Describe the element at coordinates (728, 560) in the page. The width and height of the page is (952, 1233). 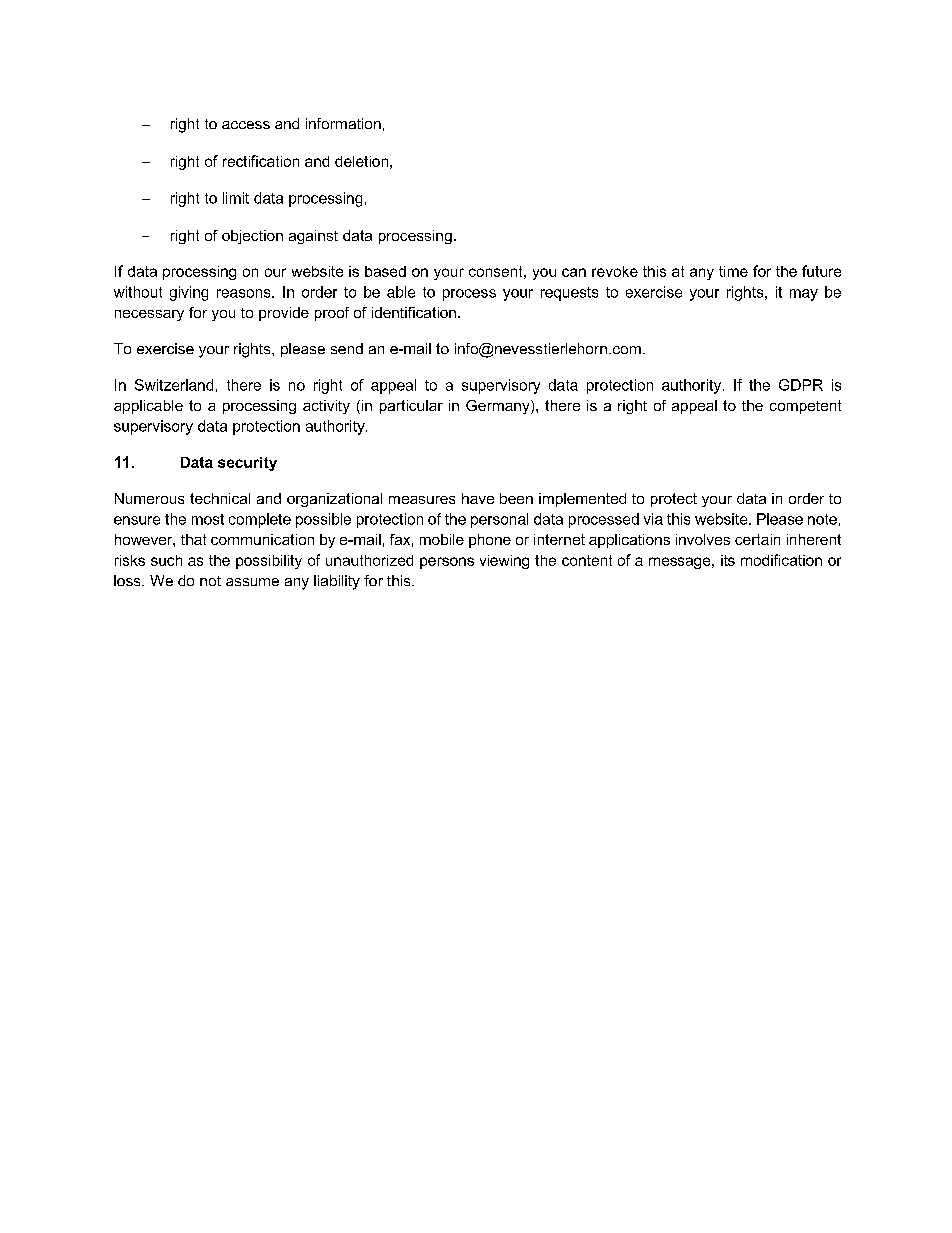
I see `its` at that location.
